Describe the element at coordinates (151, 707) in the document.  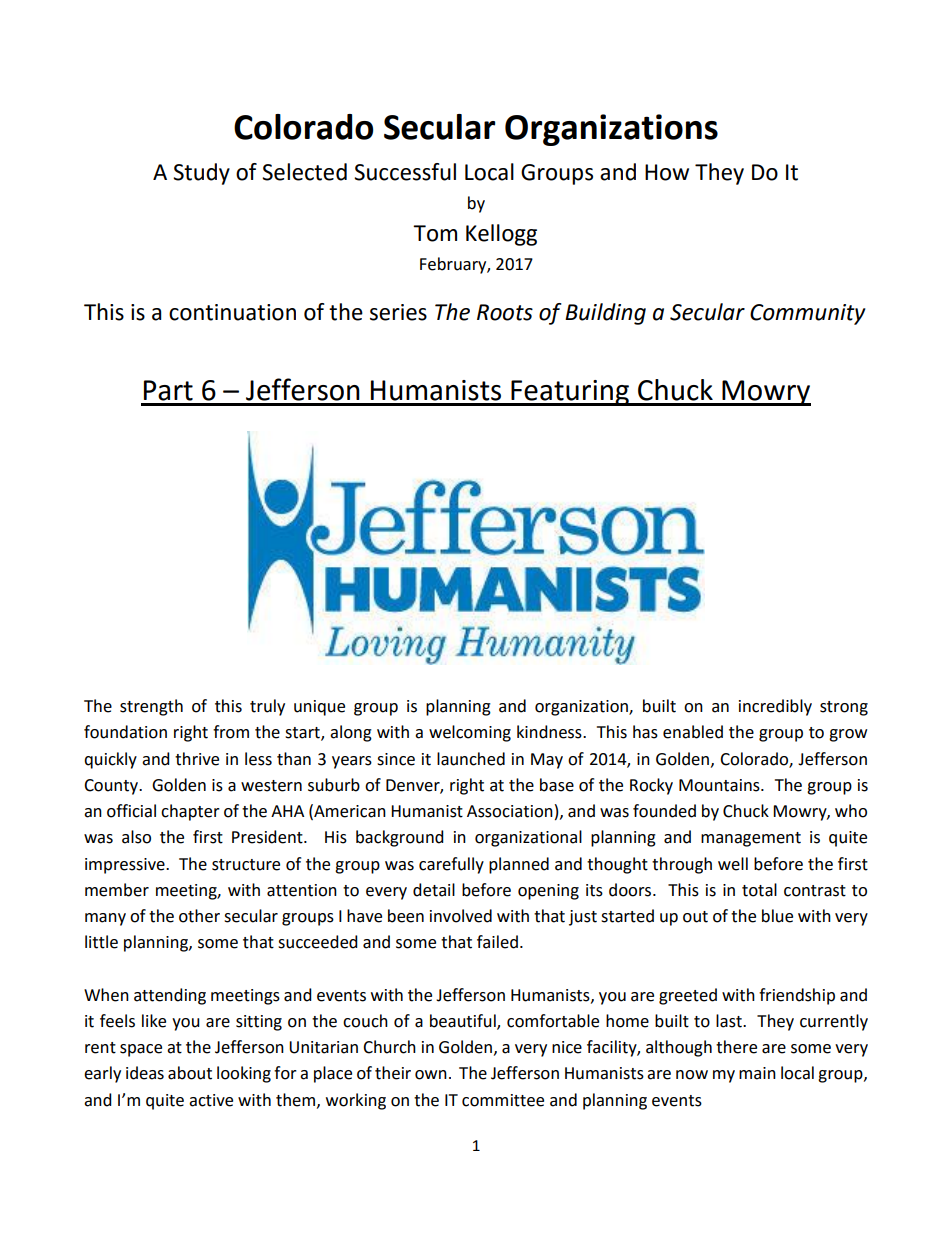
I see `strength` at that location.
